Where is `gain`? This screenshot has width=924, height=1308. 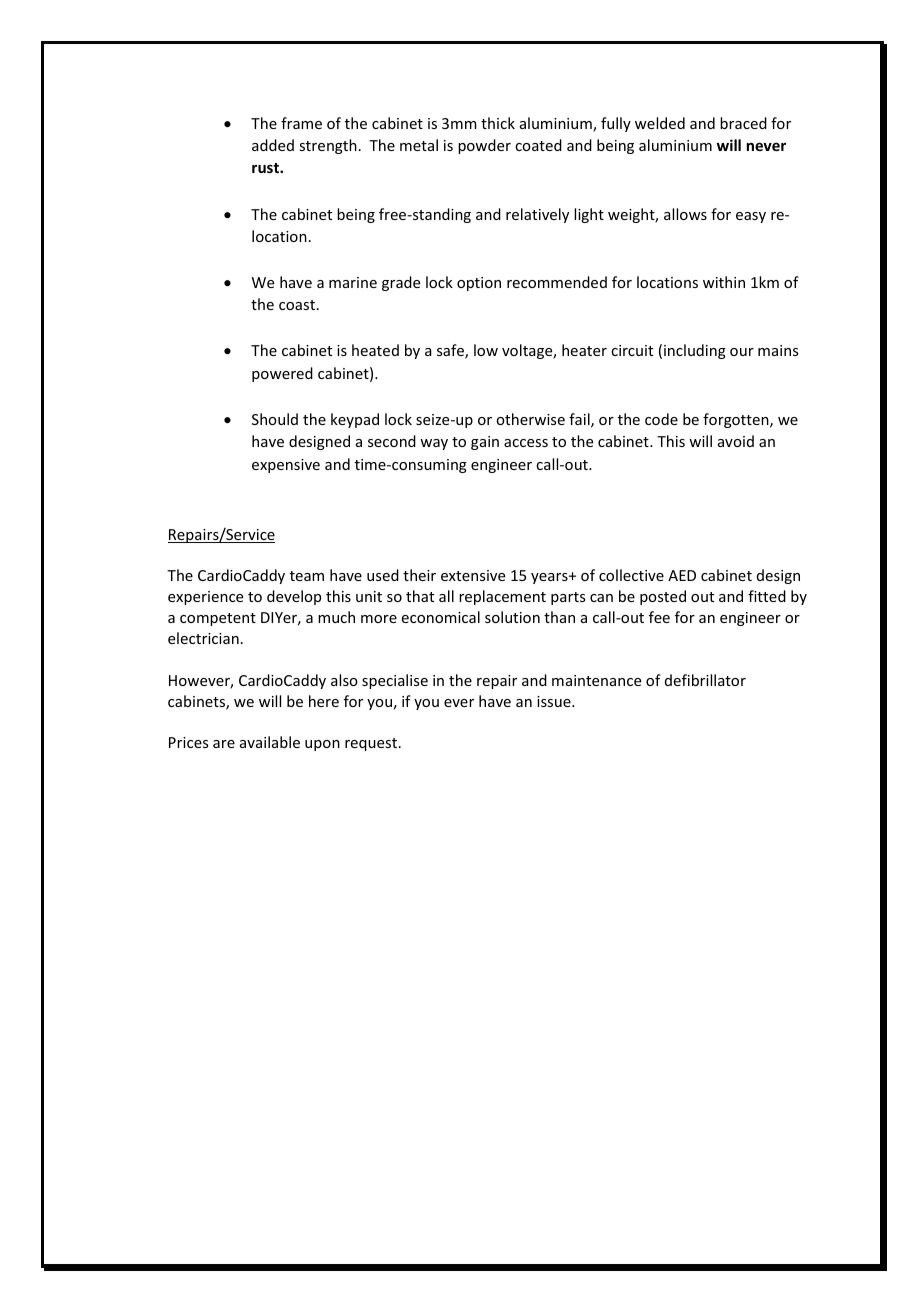 gain is located at coordinates (485, 443).
